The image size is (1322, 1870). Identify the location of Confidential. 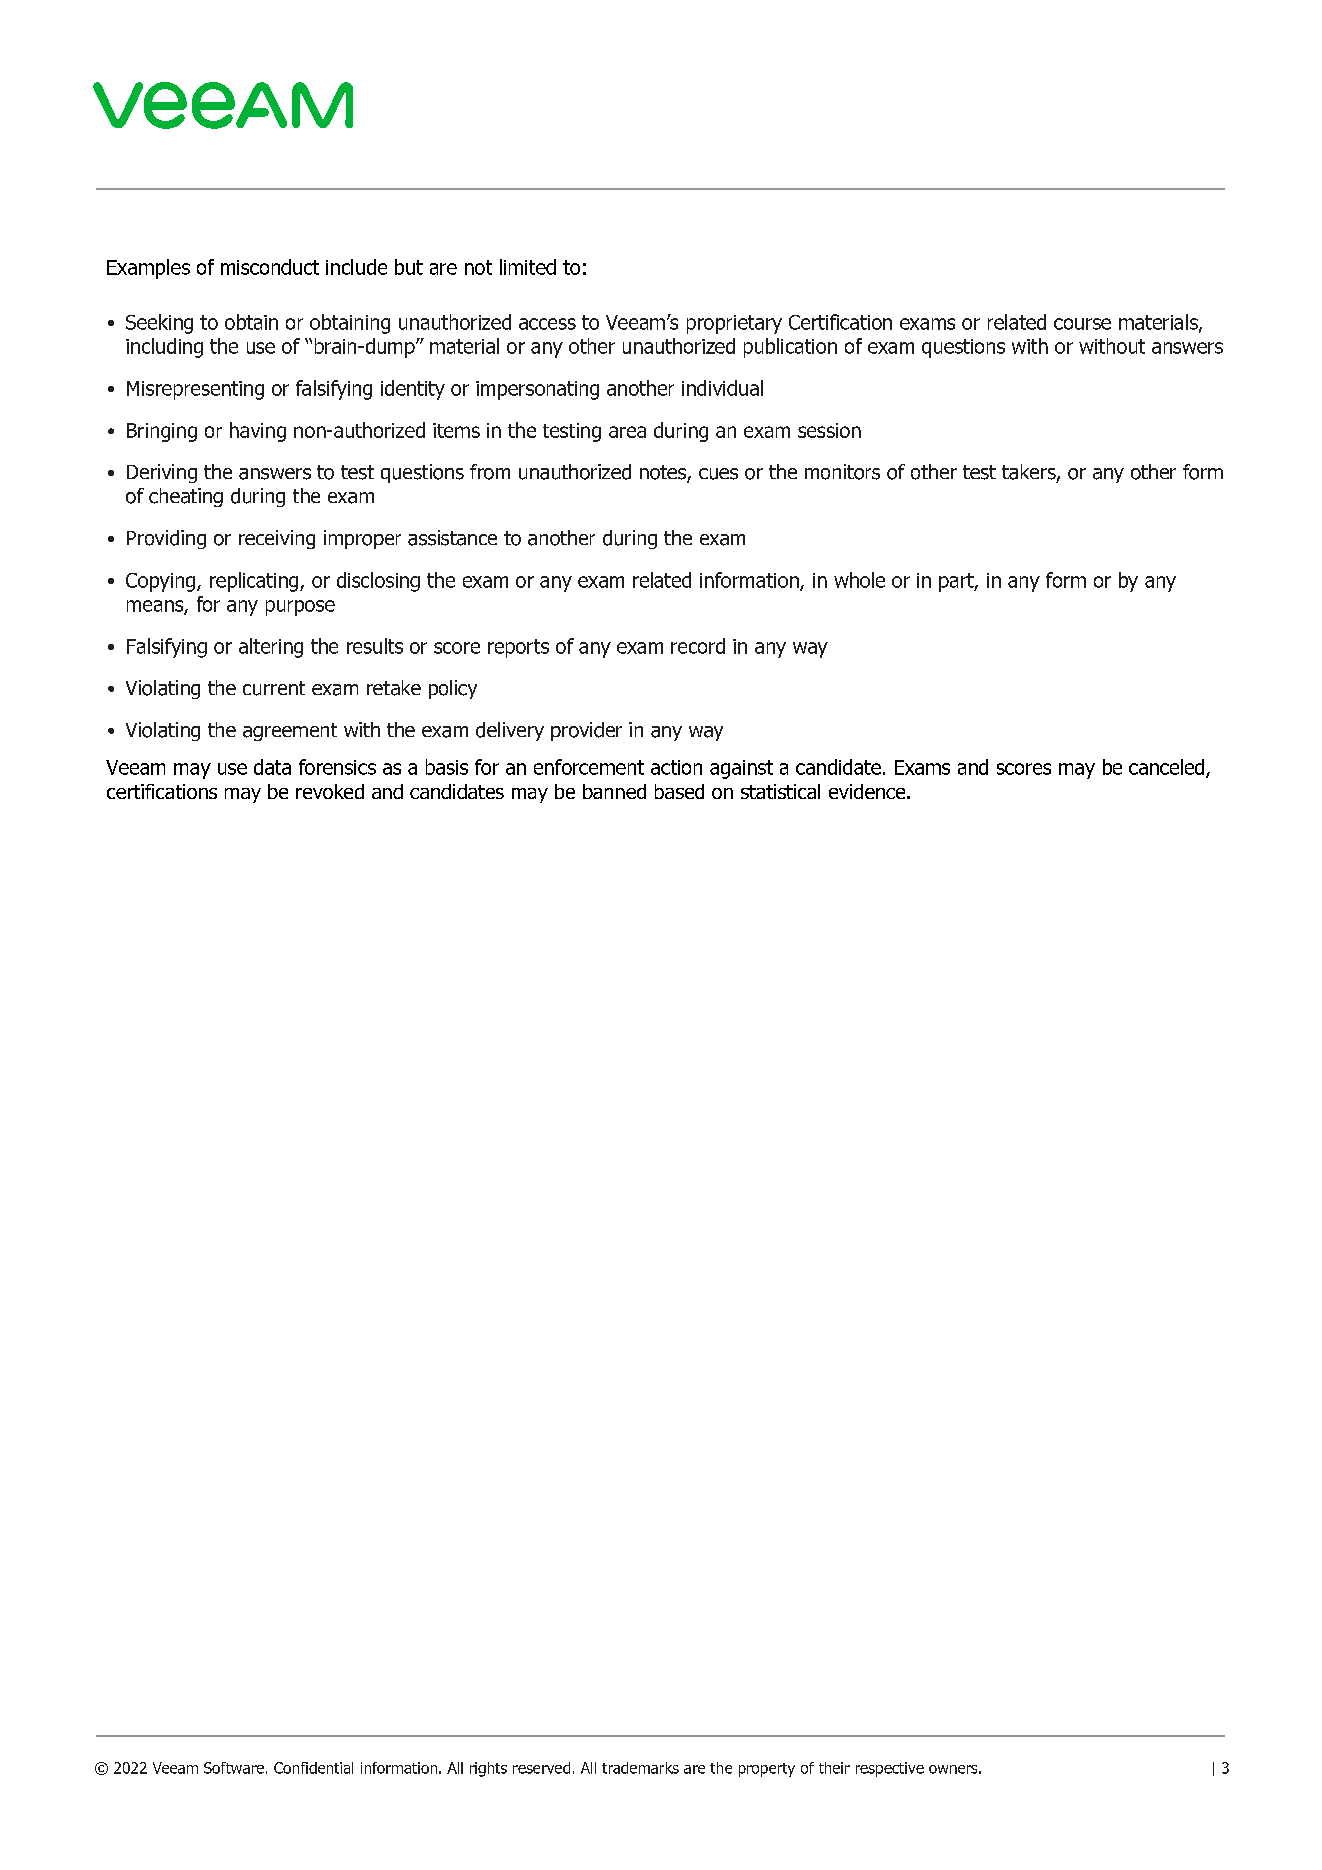
(313, 1768).
